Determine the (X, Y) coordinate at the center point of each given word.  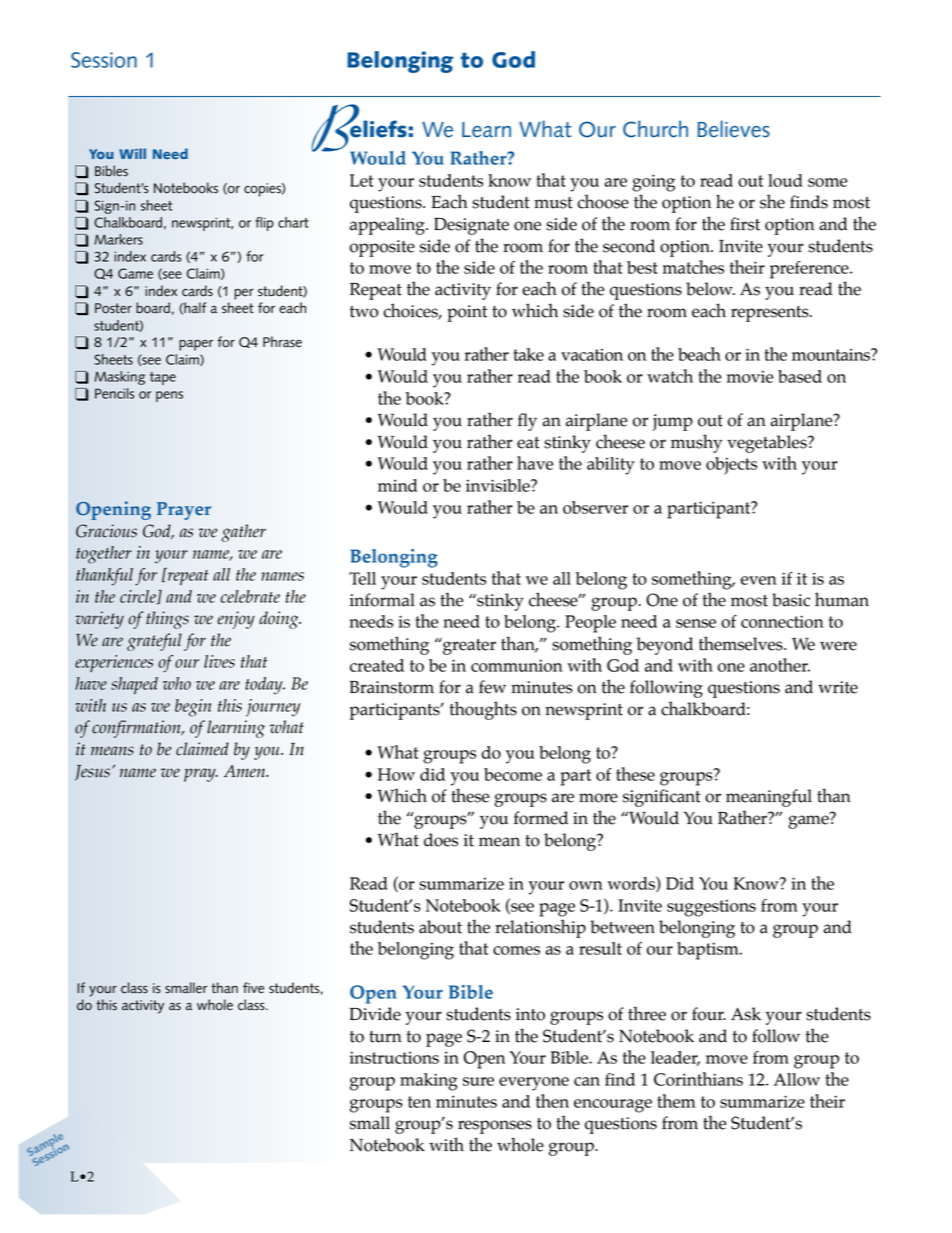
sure (478, 1081)
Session (104, 60)
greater (468, 646)
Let (362, 180)
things (167, 620)
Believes (734, 129)
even (759, 580)
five (253, 988)
